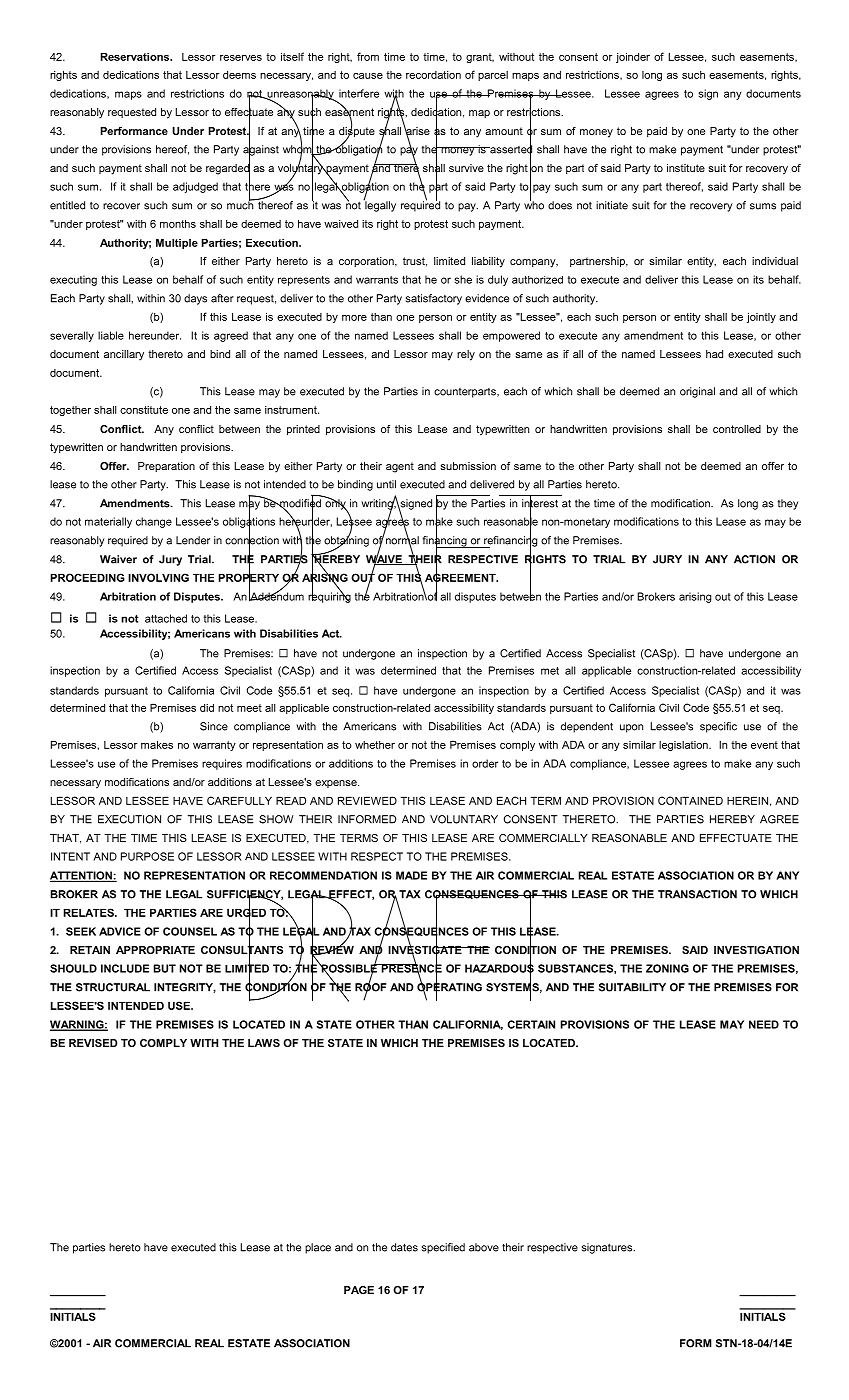 Image resolution: width=849 pixels, height=1400 pixels. I want to click on place, so click(318, 1248).
